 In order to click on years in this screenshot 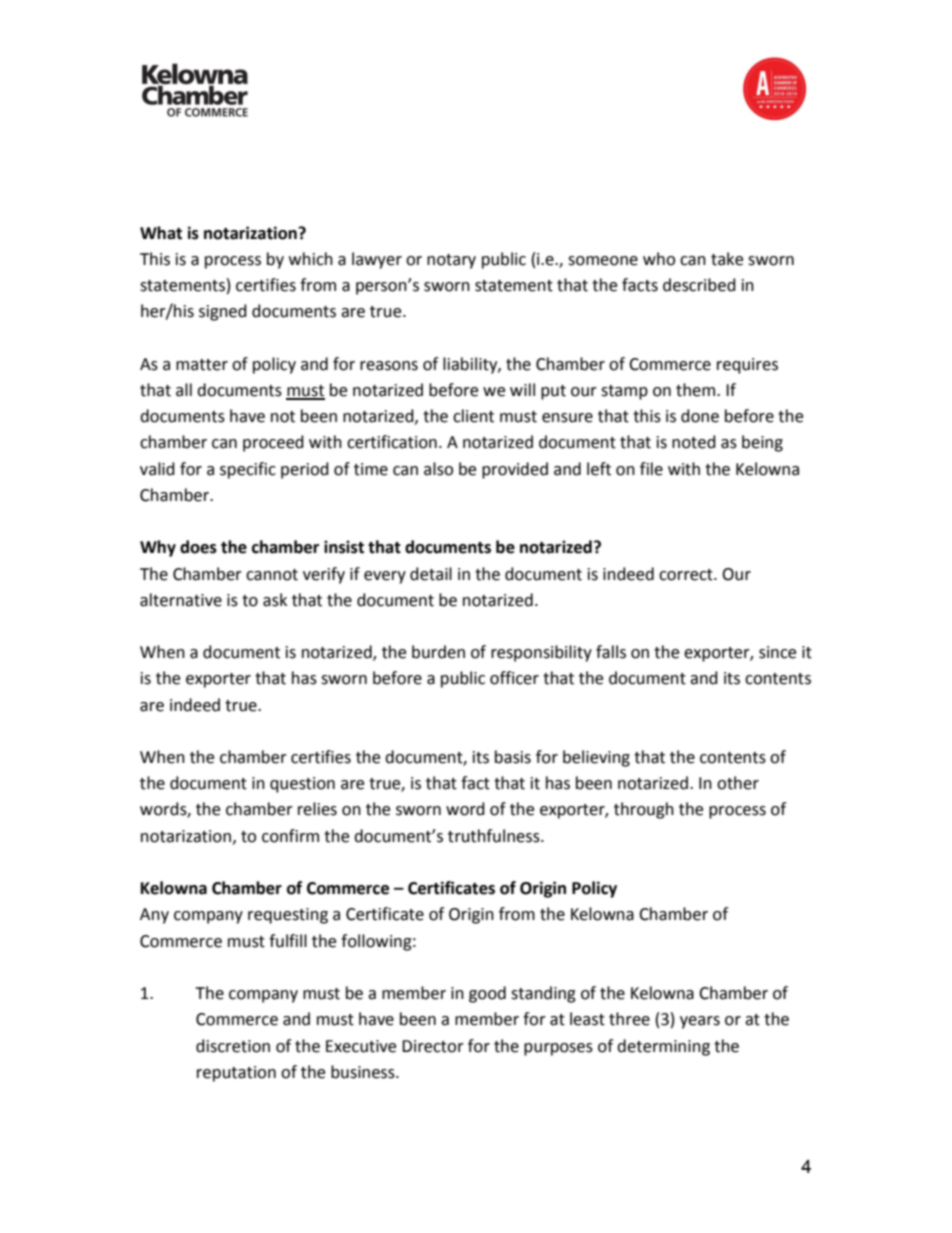, I will do `click(700, 1022)`.
